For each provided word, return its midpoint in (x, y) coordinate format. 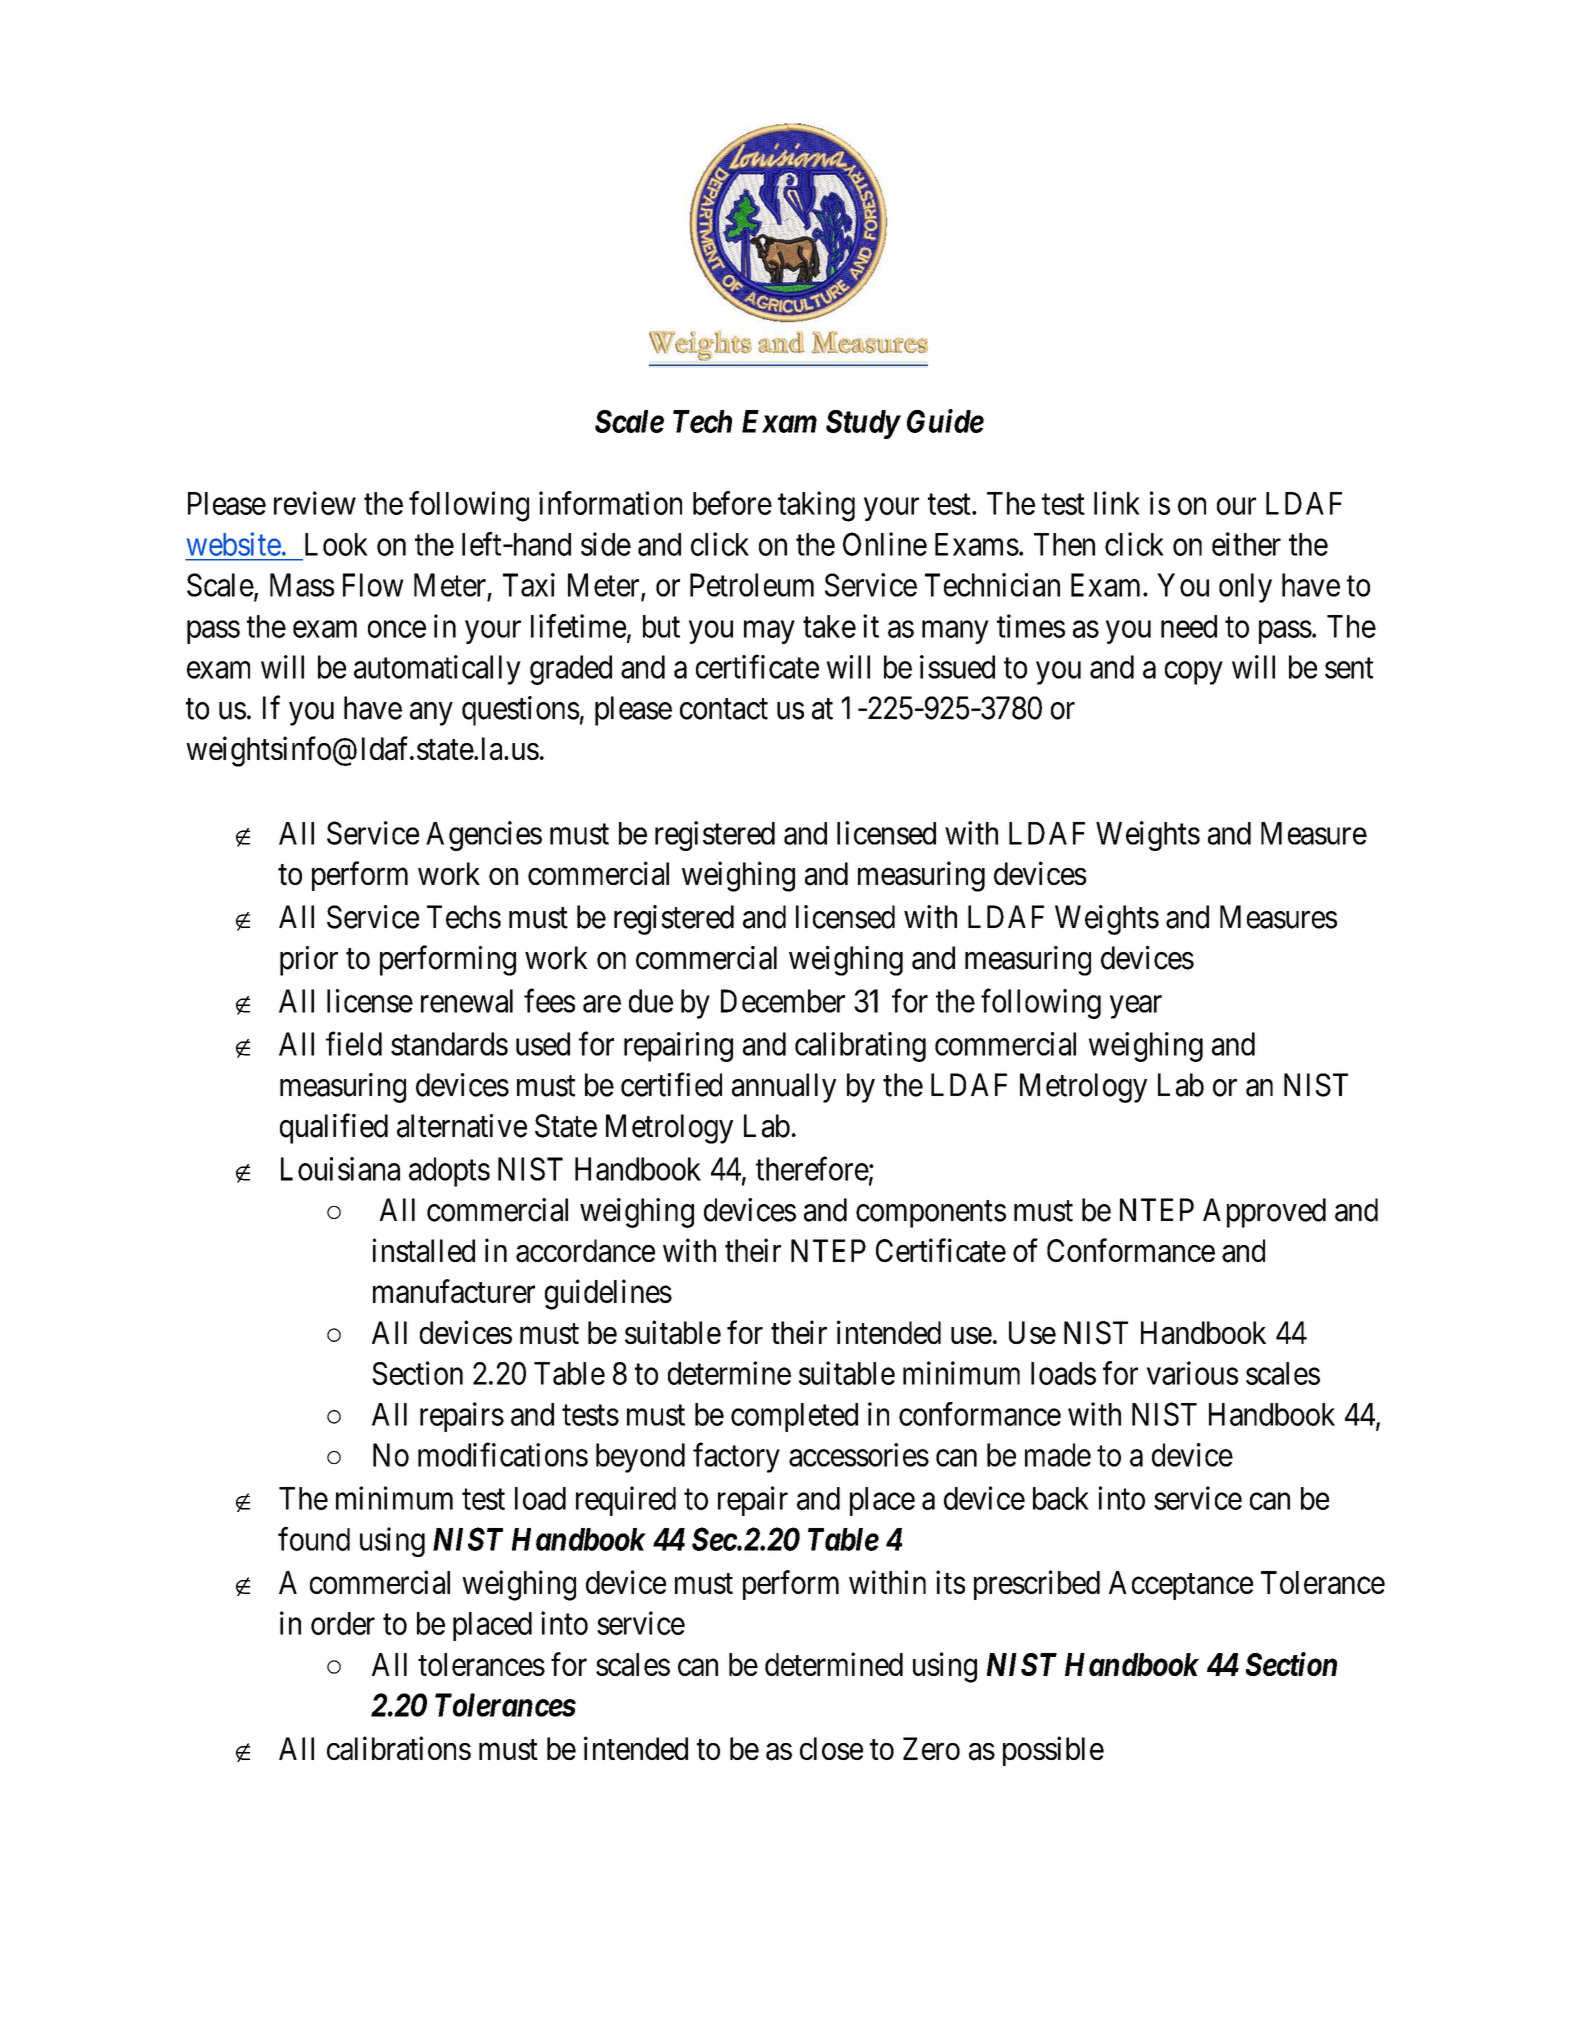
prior (309, 961)
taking (816, 506)
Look (336, 544)
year (1136, 1007)
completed (794, 1417)
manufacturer (454, 1291)
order (343, 1623)
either (1246, 544)
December (783, 1001)
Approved (1264, 1213)
